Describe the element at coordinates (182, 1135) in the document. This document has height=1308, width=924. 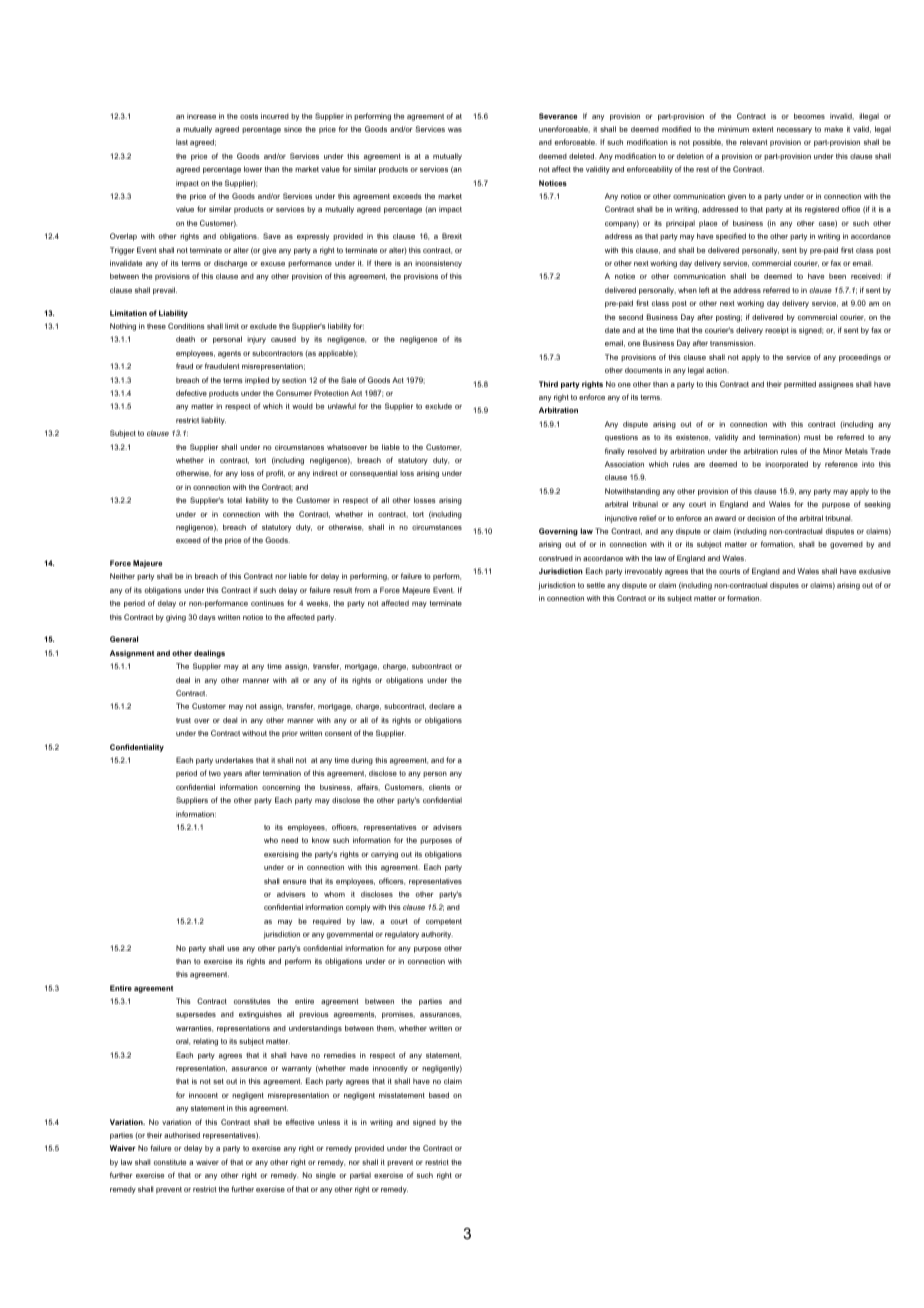
I see `authorised` at that location.
